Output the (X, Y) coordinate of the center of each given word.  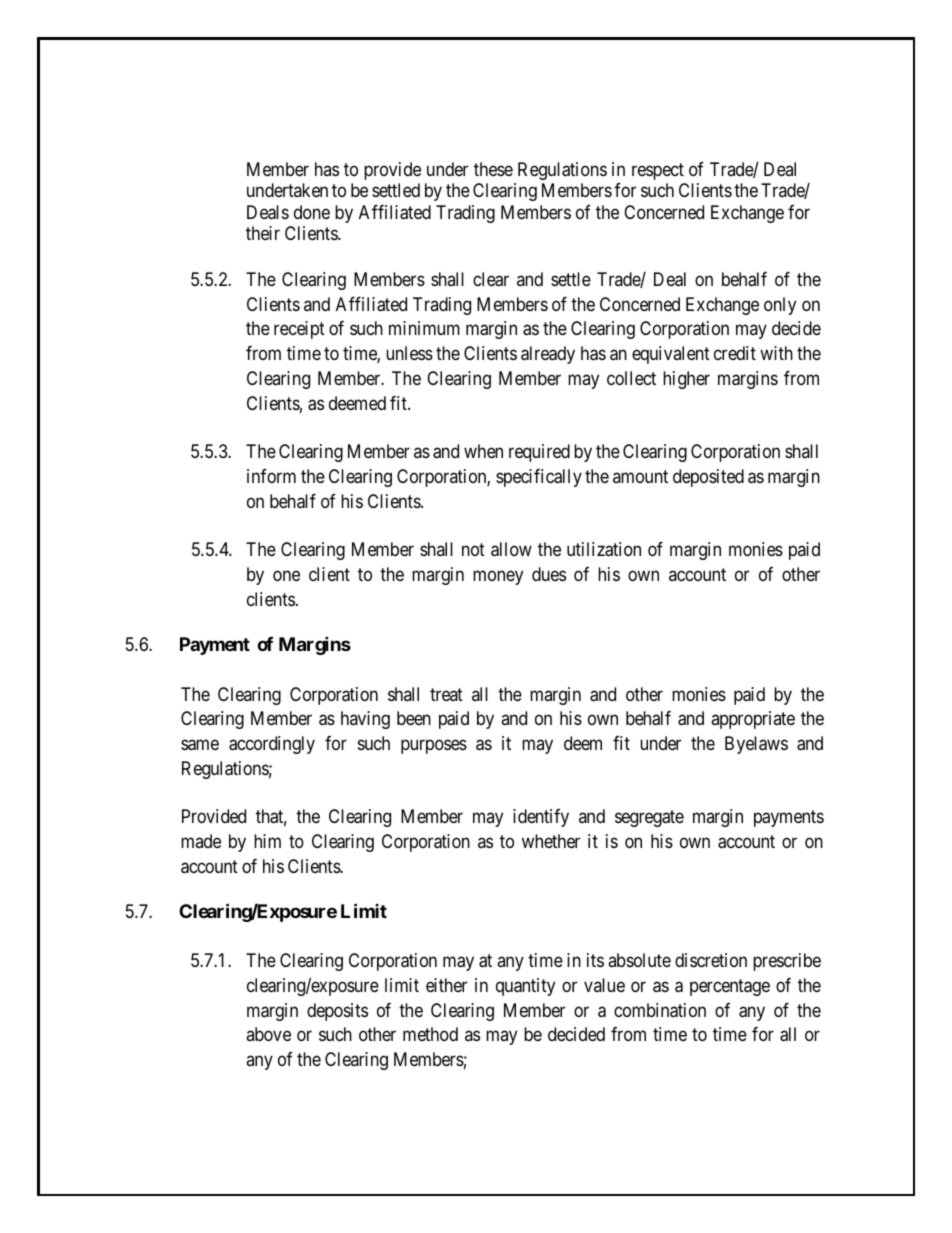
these (493, 169)
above (268, 1034)
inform (271, 476)
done (312, 212)
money (498, 578)
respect (658, 171)
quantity (525, 987)
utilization (604, 549)
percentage (730, 987)
